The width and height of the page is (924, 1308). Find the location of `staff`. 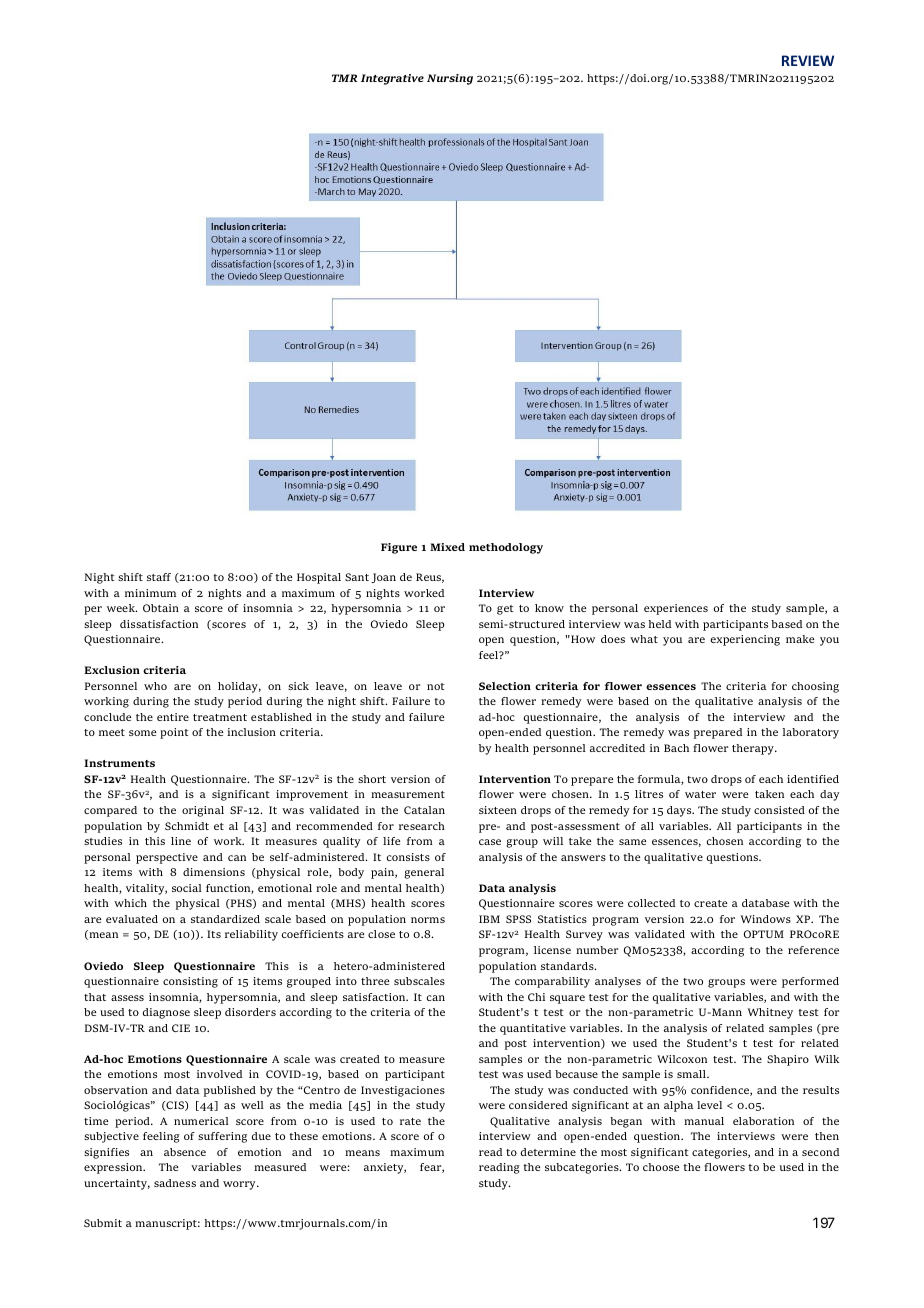

staff is located at coordinates (159, 577).
